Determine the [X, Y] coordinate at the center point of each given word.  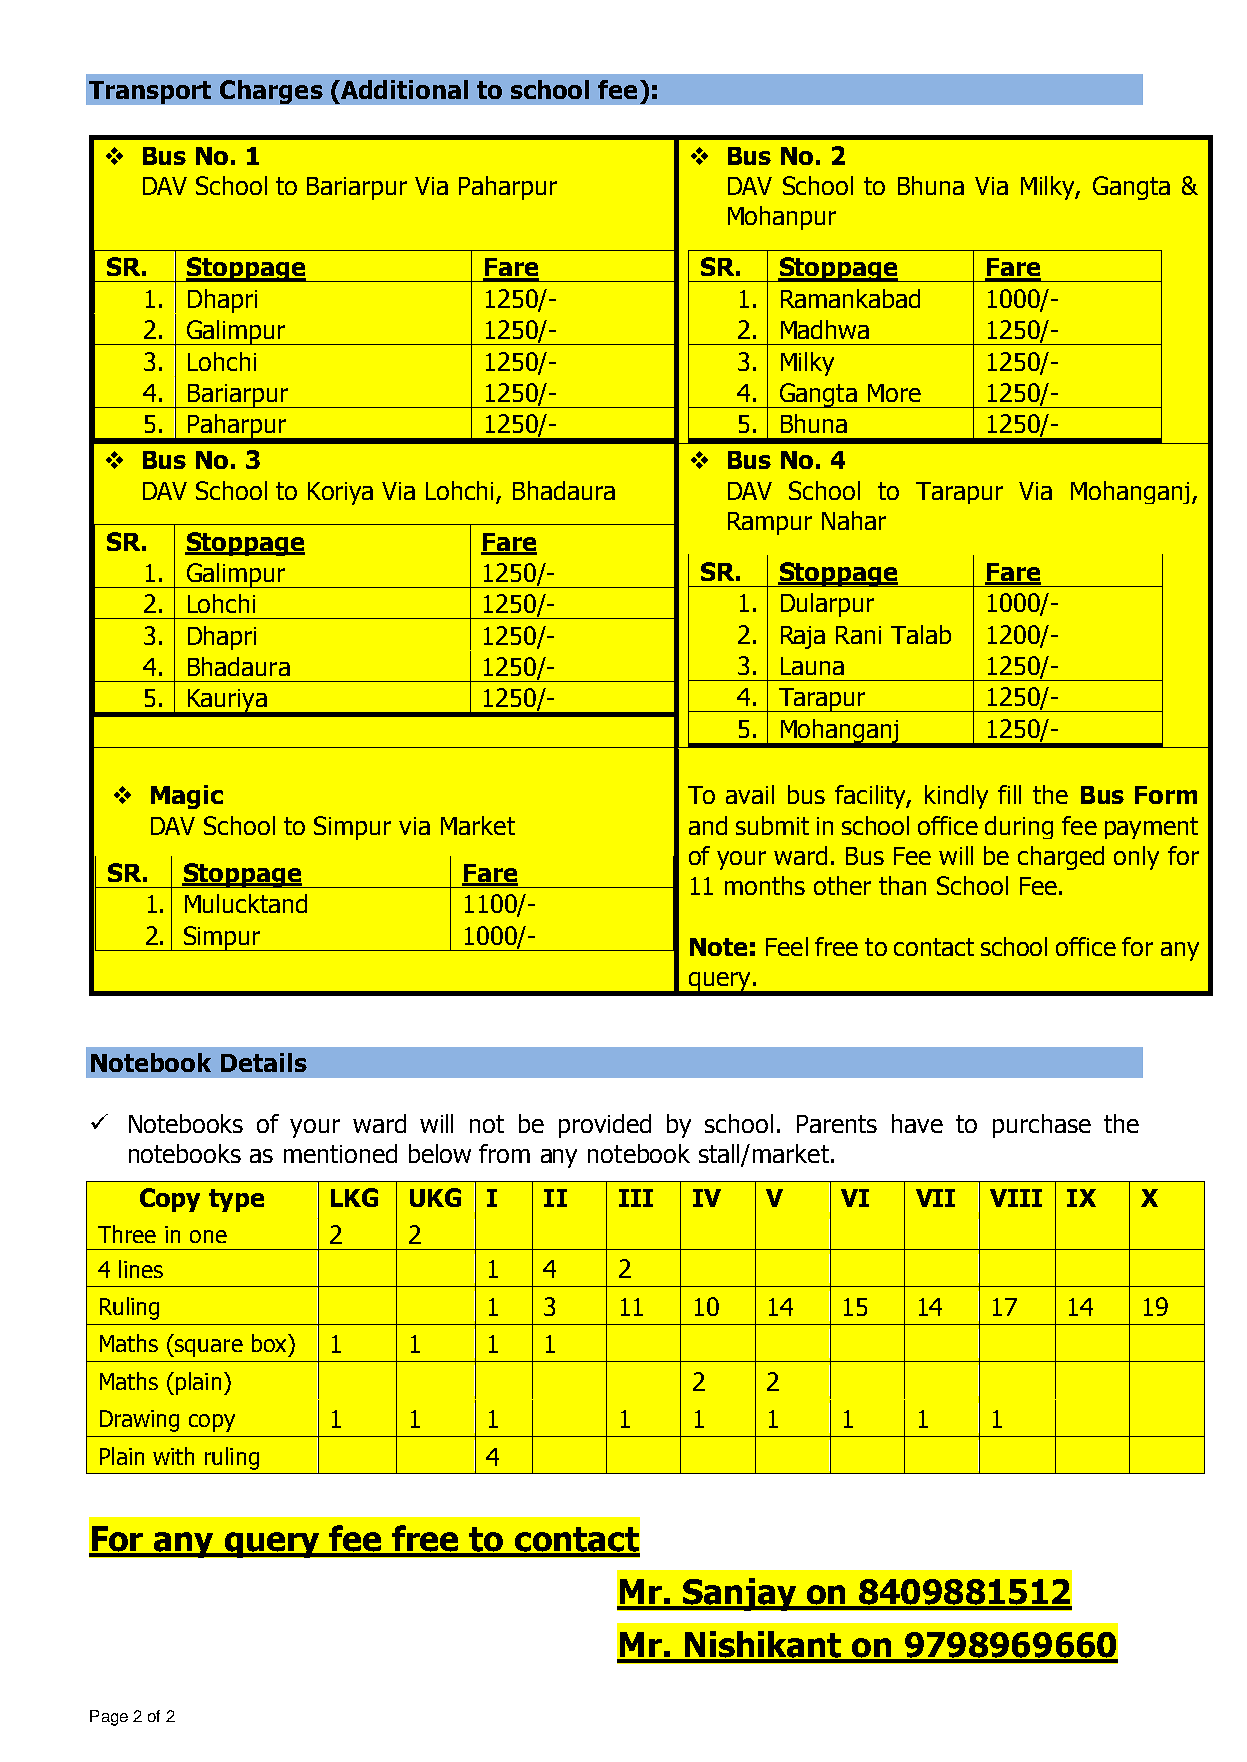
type [236, 1200]
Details [264, 1062]
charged [1061, 858]
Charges [271, 92]
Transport [150, 92]
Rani [858, 635]
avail [750, 794]
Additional [403, 89]
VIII [1016, 1198]
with [173, 1456]
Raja [803, 637]
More [894, 393]
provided [605, 1126]
